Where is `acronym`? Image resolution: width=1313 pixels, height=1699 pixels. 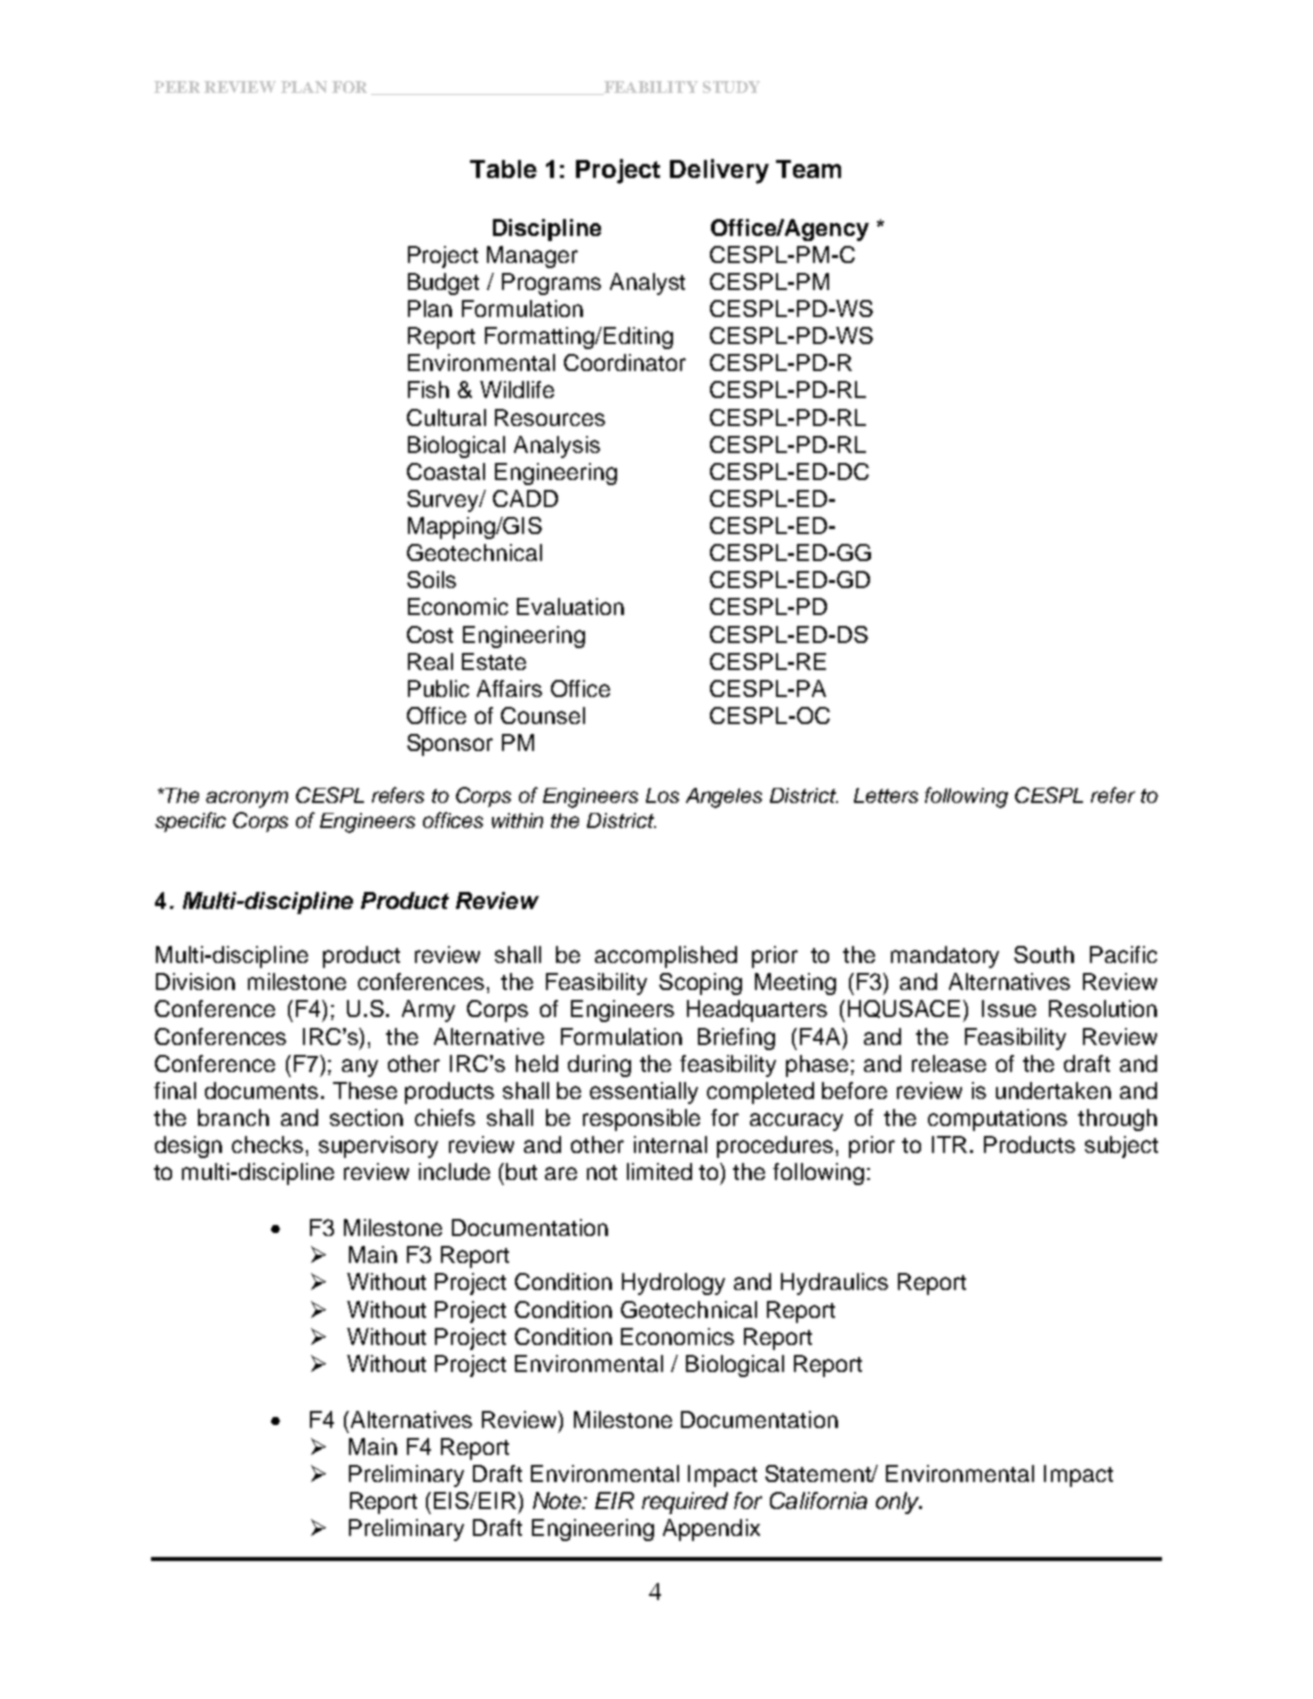
acronym is located at coordinates (247, 799).
